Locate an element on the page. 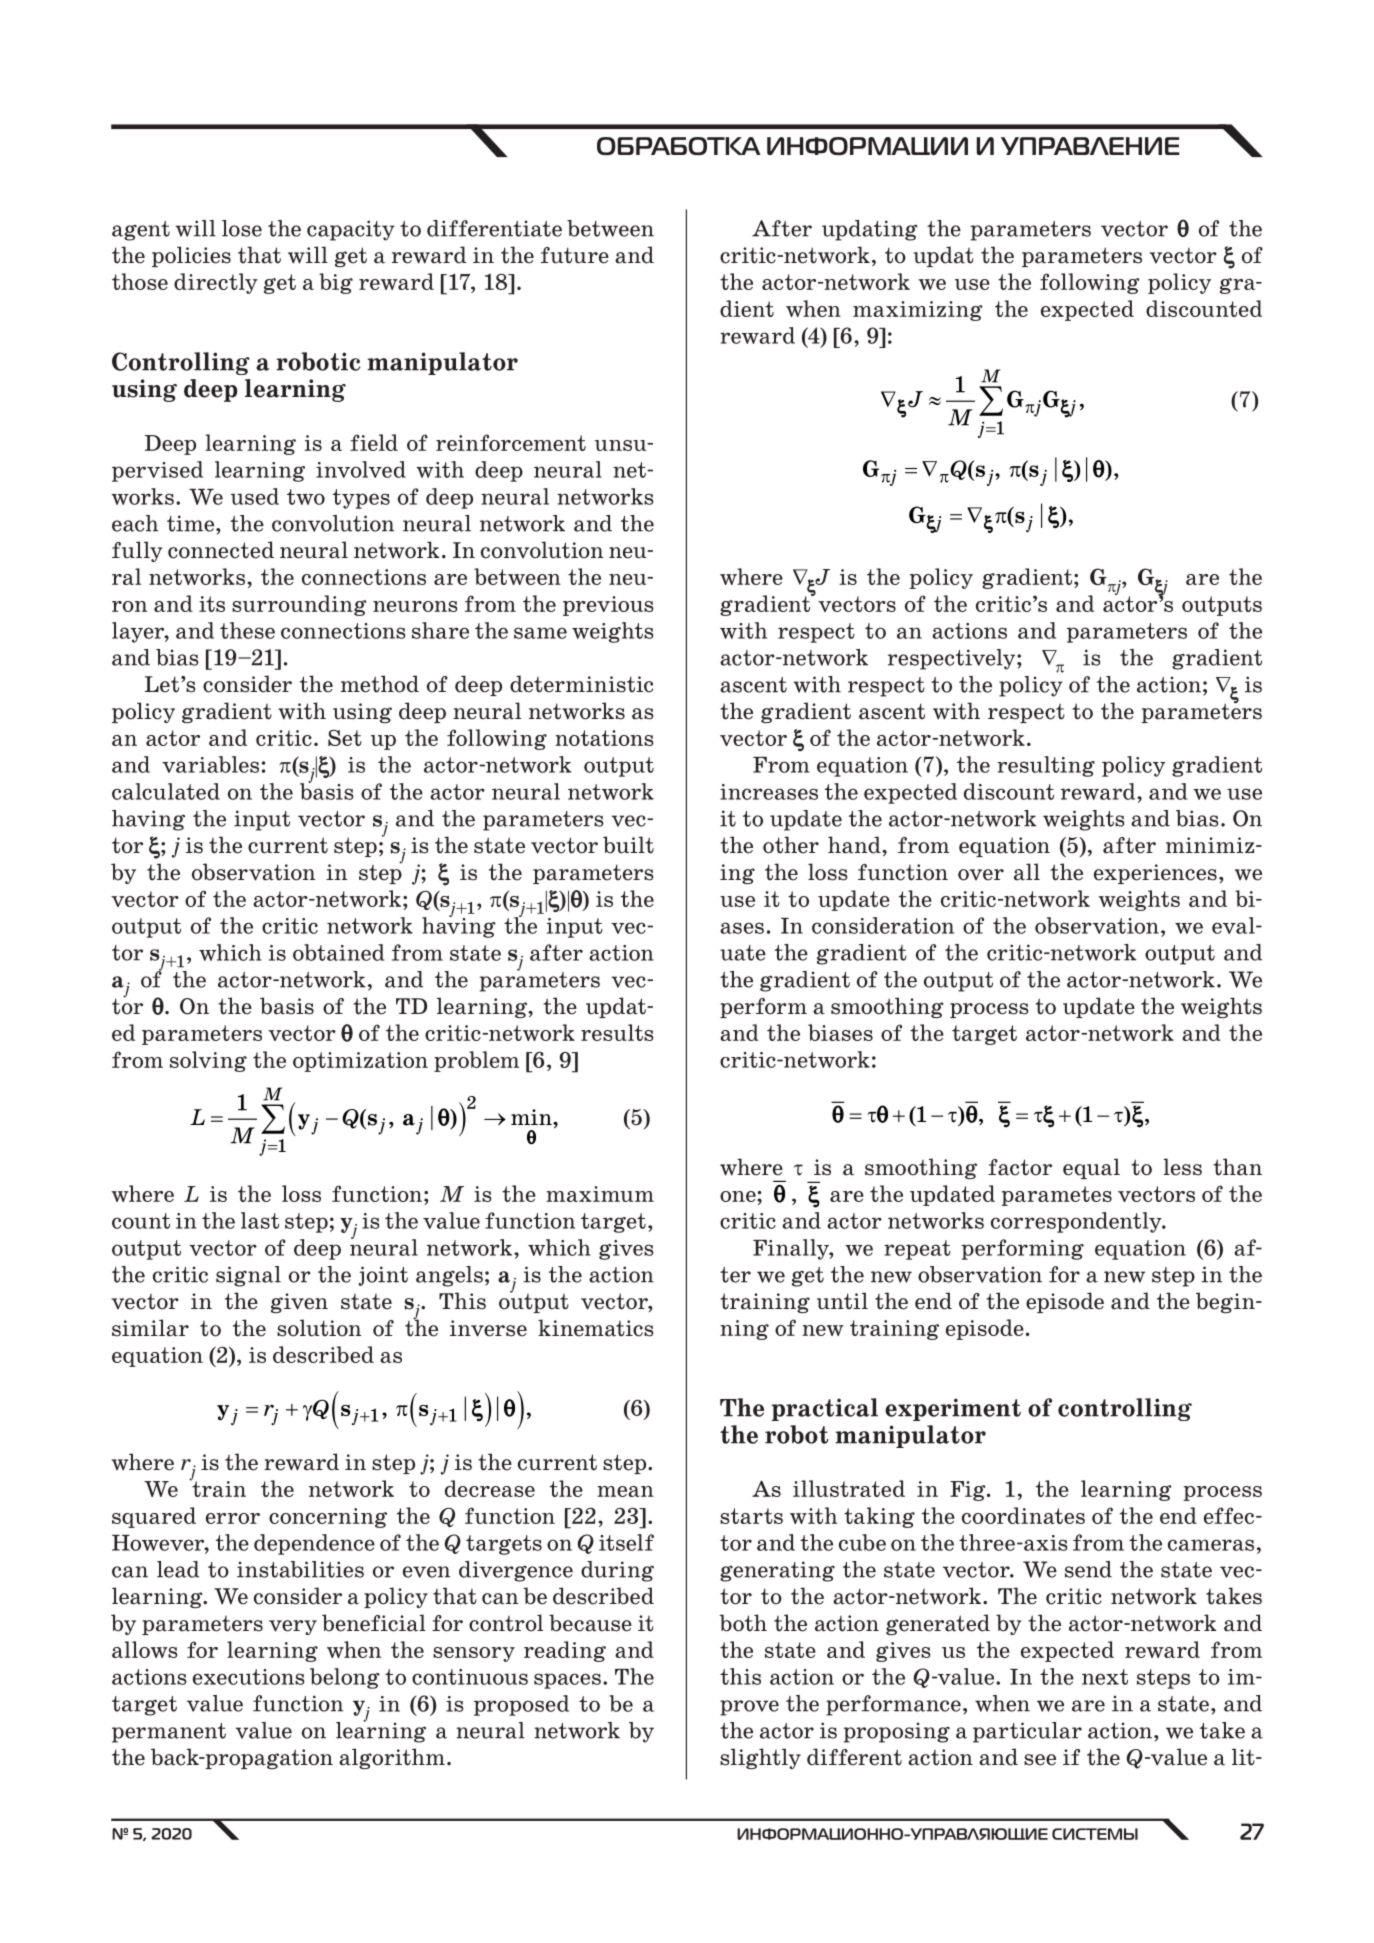  maximizing is located at coordinates (918, 311).
